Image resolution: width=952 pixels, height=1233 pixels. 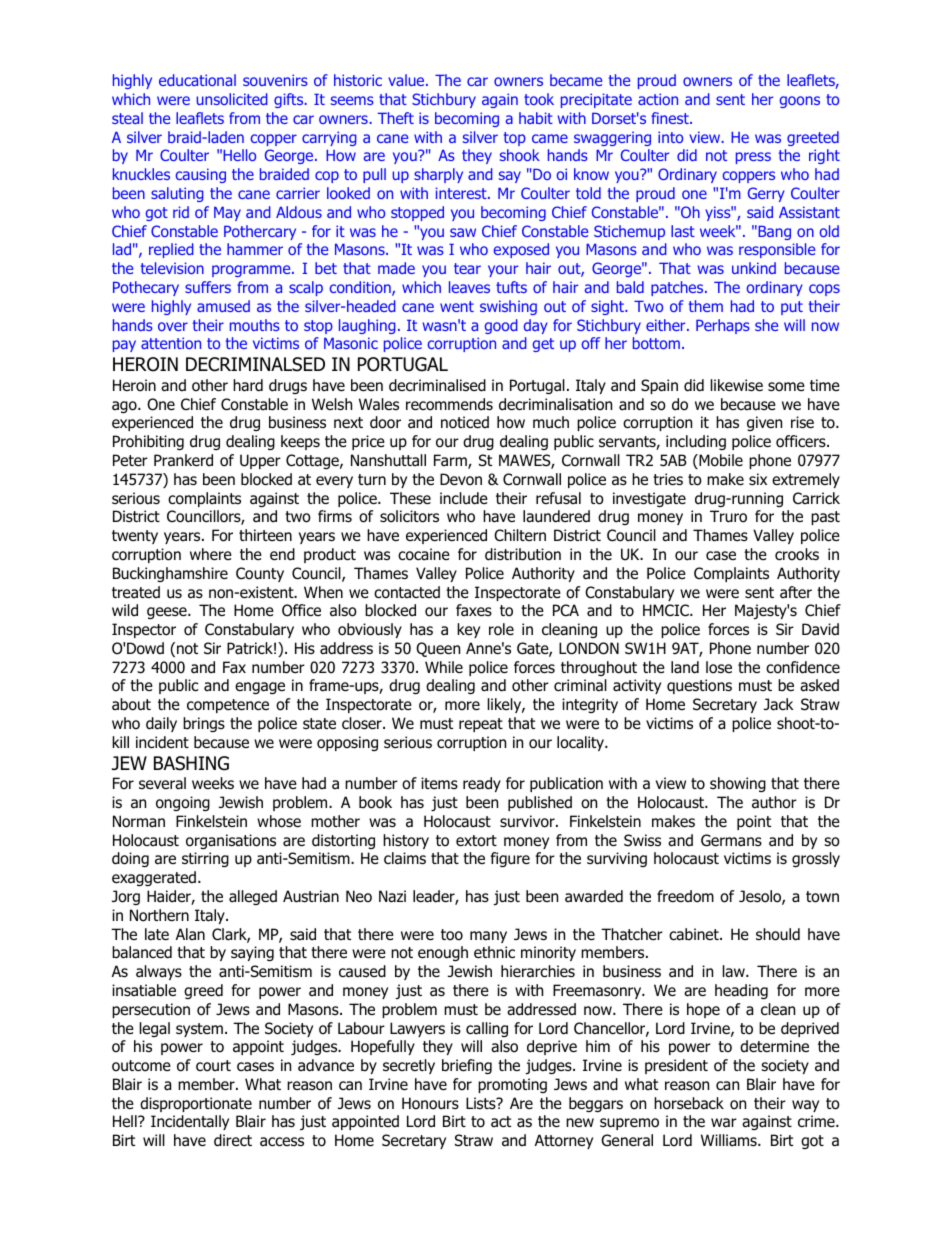 I want to click on goons, so click(x=800, y=102).
